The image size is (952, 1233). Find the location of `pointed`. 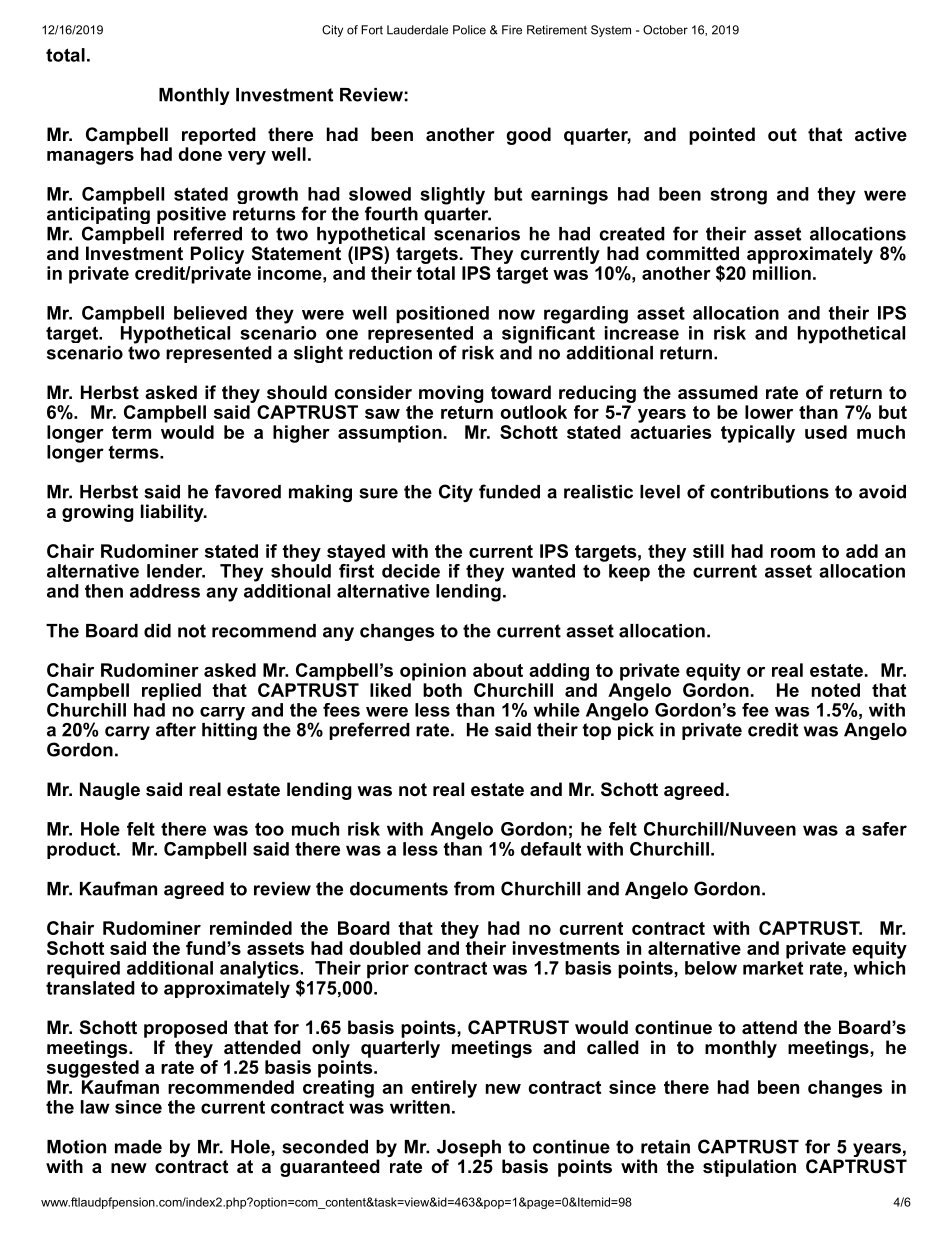

pointed is located at coordinates (722, 136).
